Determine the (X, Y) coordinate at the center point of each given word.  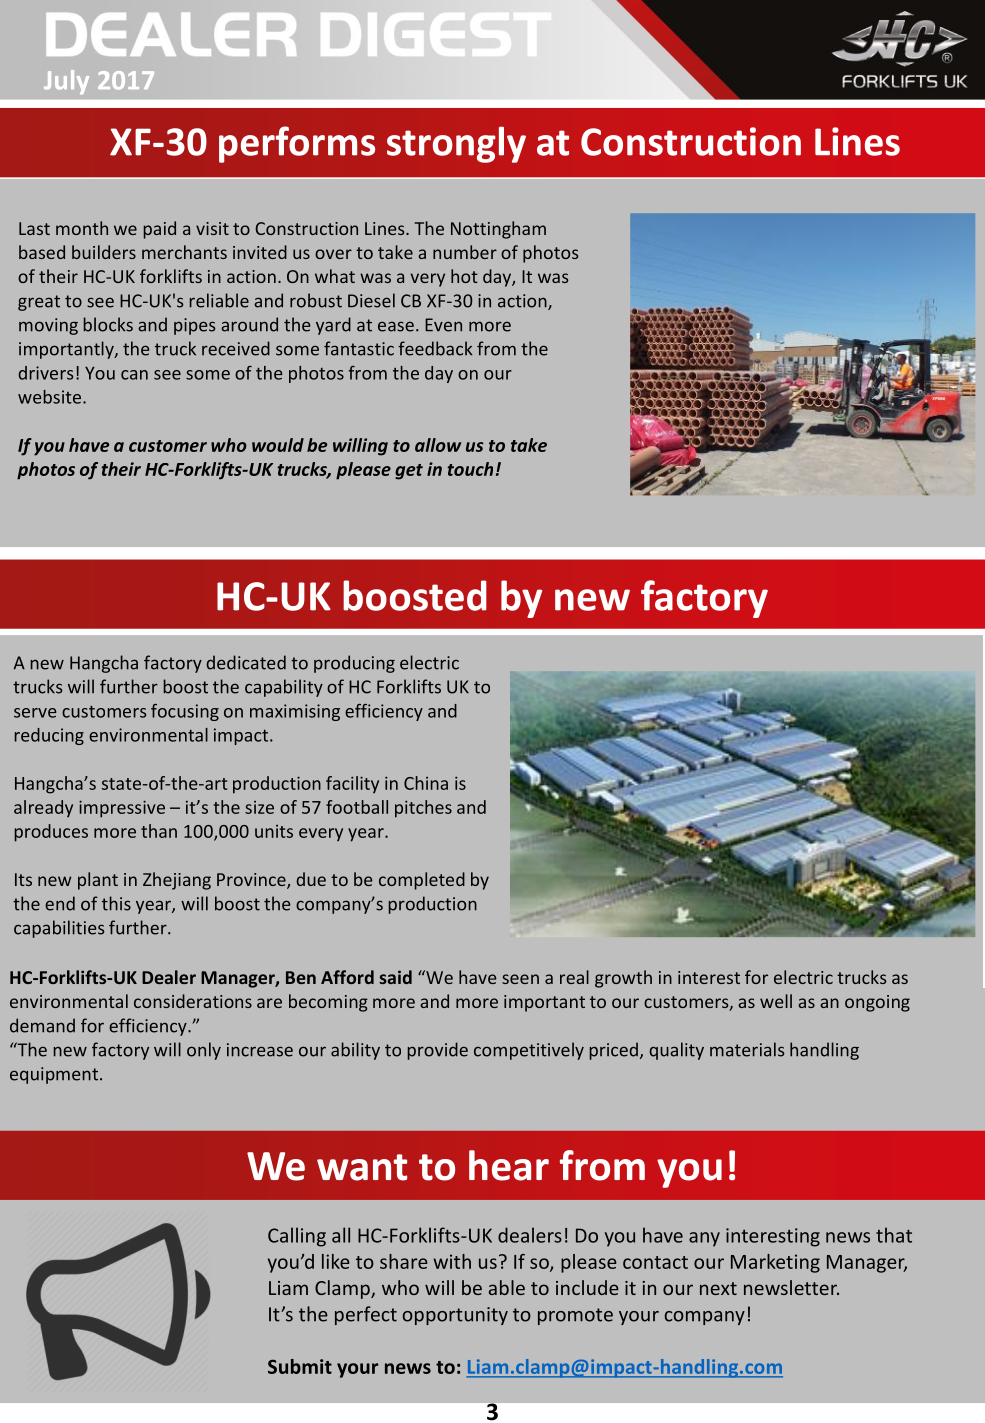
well (776, 1001)
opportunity (455, 1316)
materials (747, 1049)
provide (438, 1051)
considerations (193, 1001)
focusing (185, 712)
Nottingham (498, 230)
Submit (300, 1366)
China (426, 783)
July (66, 82)
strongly (456, 144)
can (134, 375)
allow (438, 445)
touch (470, 469)
